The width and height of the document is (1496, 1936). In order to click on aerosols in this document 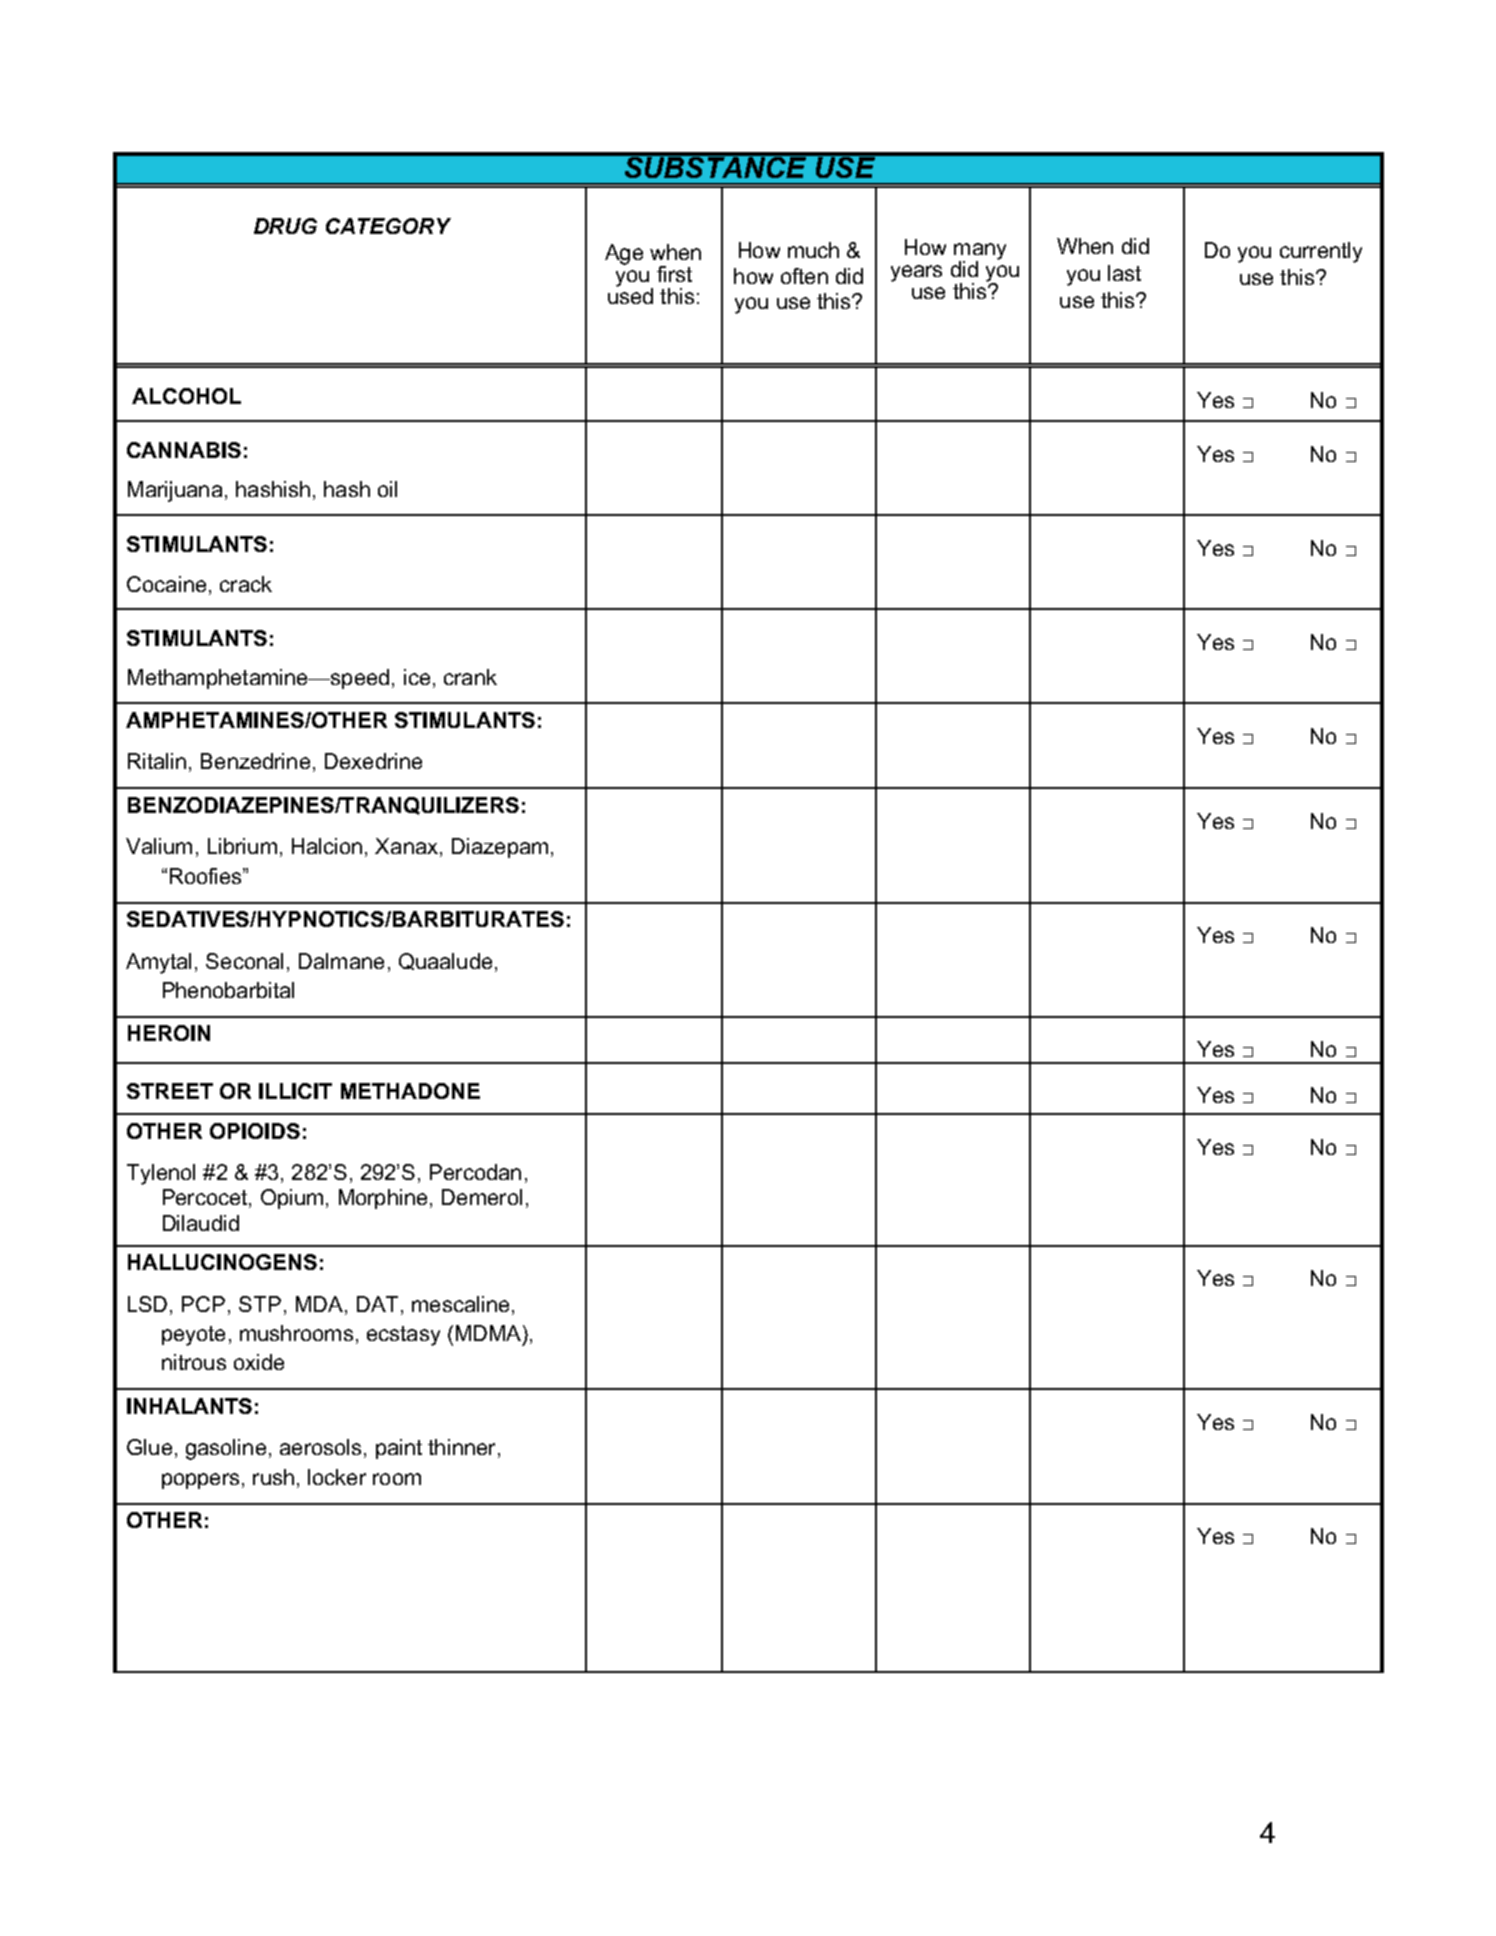, I will do `click(320, 1447)`.
